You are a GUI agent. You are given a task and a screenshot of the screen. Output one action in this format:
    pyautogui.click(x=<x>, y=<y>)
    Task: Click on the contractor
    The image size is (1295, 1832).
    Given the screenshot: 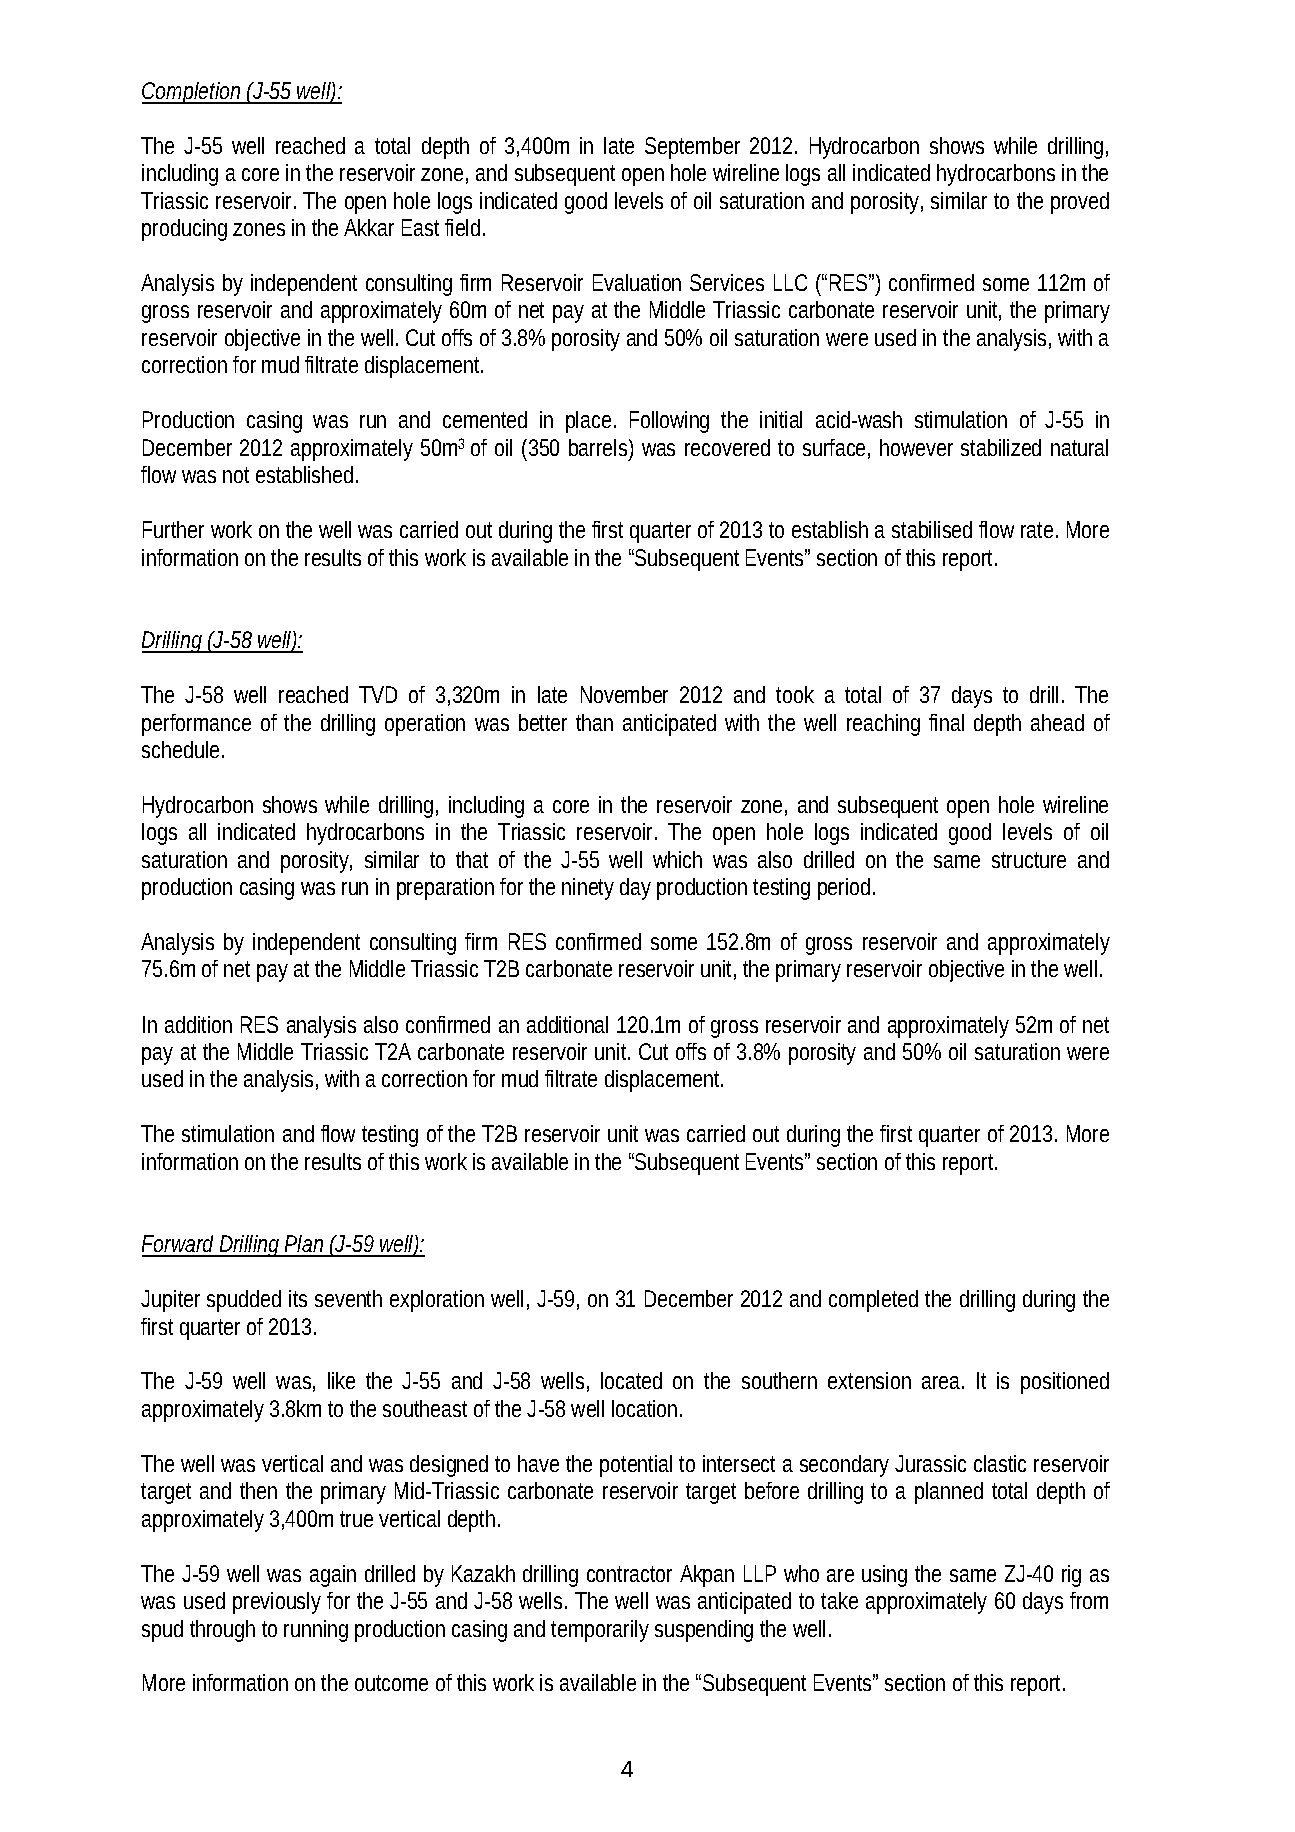 What is the action you would take?
    pyautogui.click(x=629, y=1574)
